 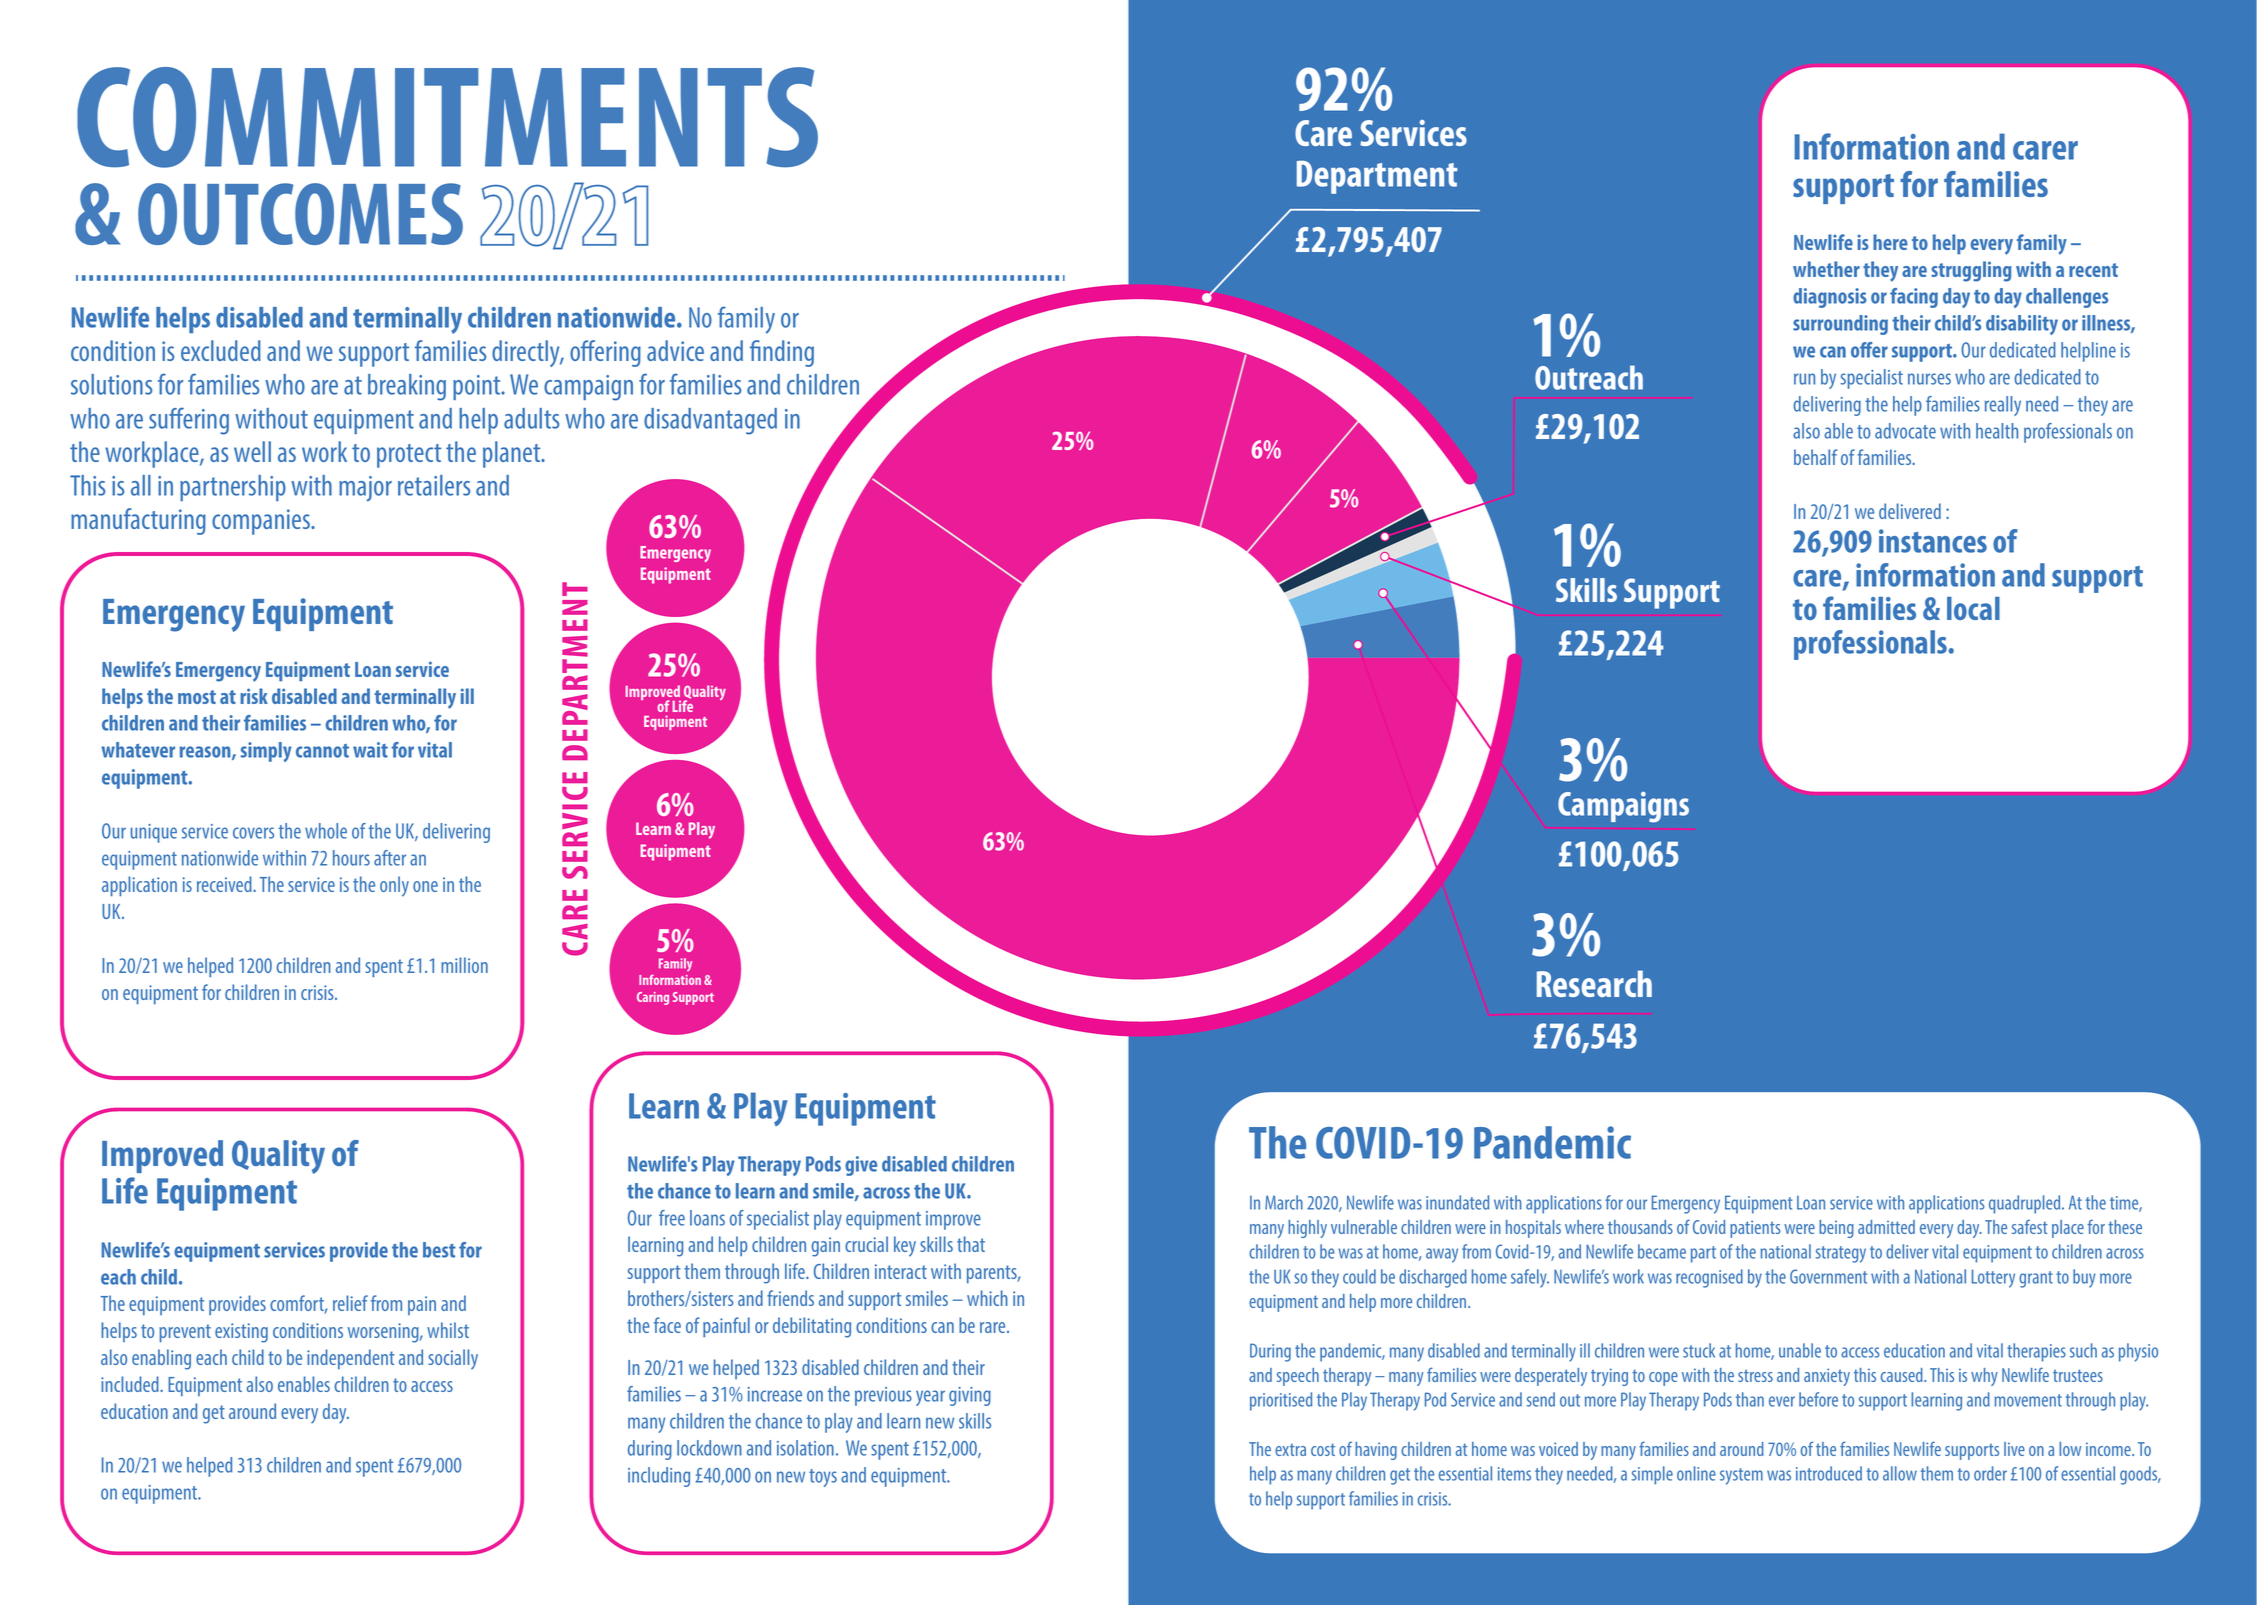 I want to click on local, so click(x=1973, y=608).
